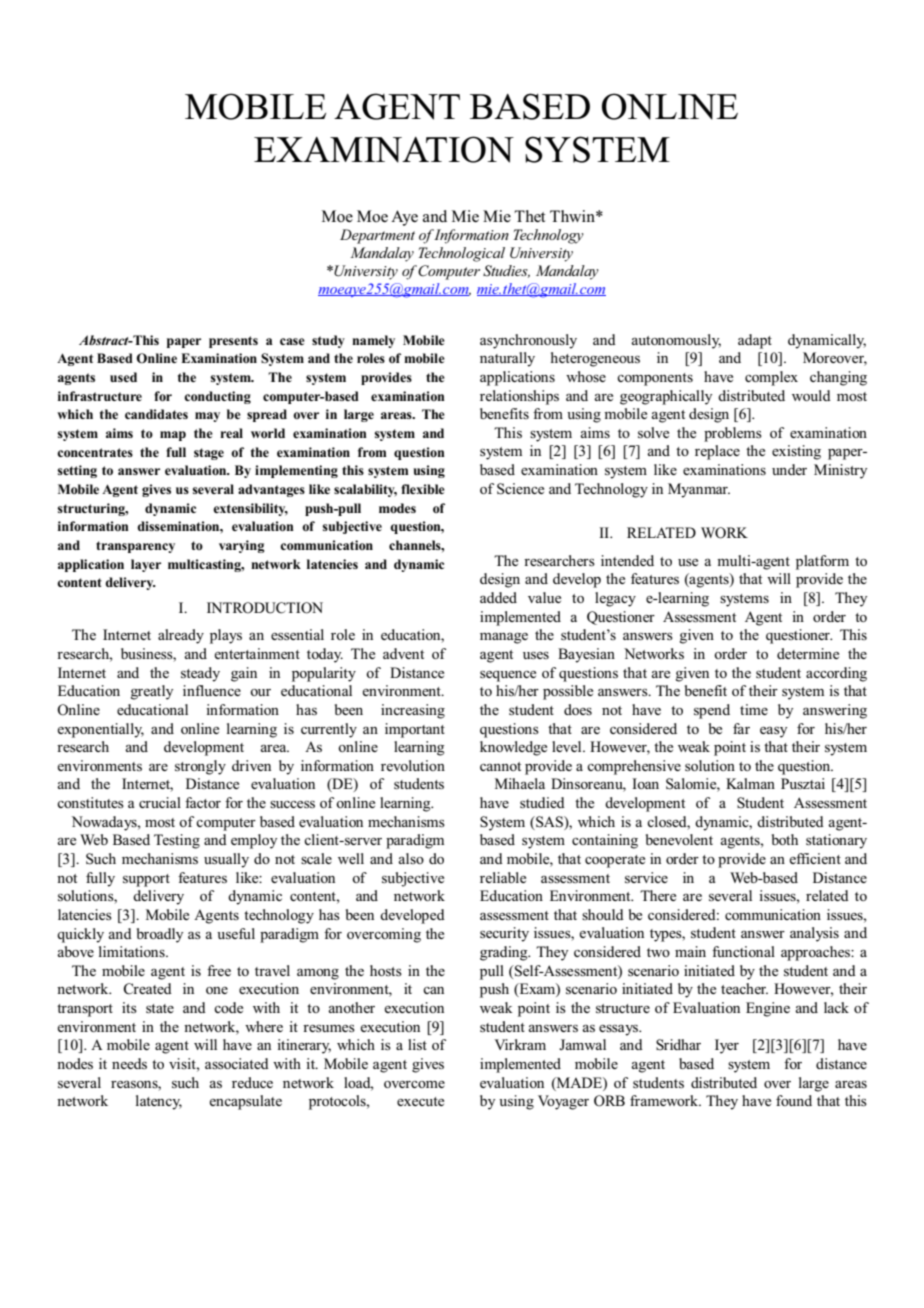  What do you see at coordinates (717, 452) in the image?
I see `replace` at bounding box center [717, 452].
